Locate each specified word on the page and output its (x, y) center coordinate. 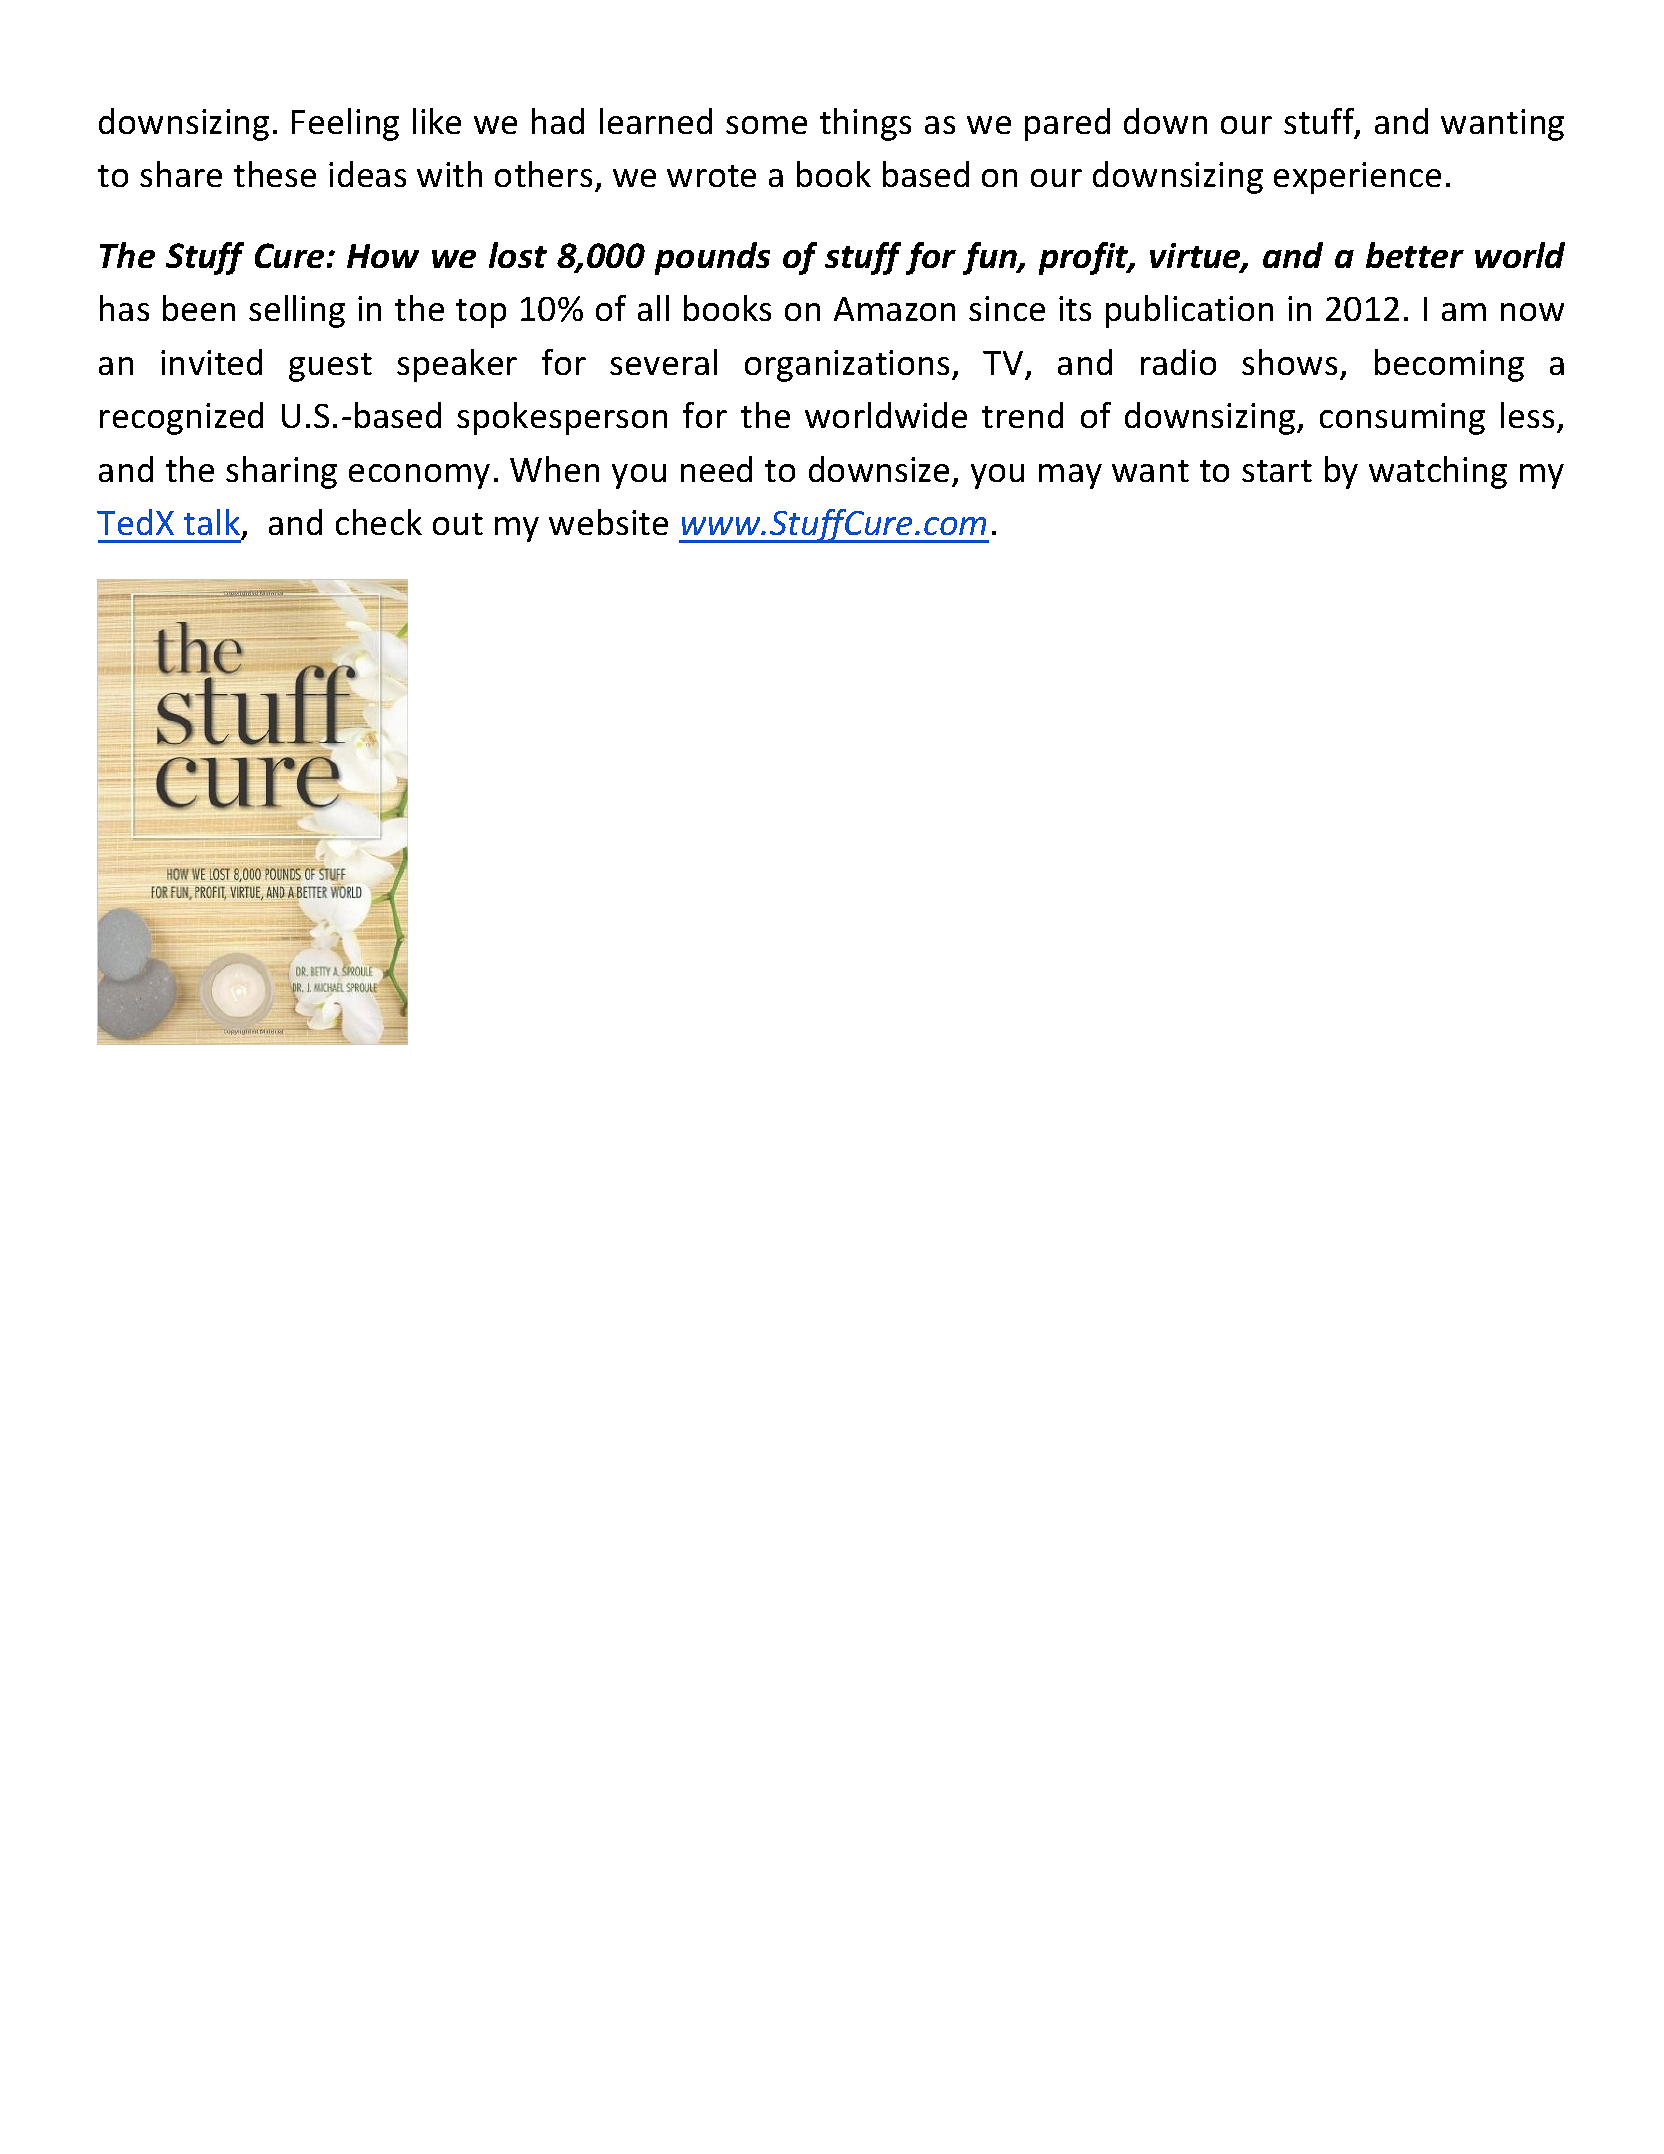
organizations (847, 366)
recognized (181, 418)
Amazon (894, 309)
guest (330, 367)
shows (1289, 362)
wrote (711, 176)
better (1415, 255)
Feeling (345, 124)
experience (1357, 178)
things (865, 124)
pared (1067, 124)
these (275, 174)
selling (297, 311)
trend (1022, 415)
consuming (1402, 419)
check (379, 522)
